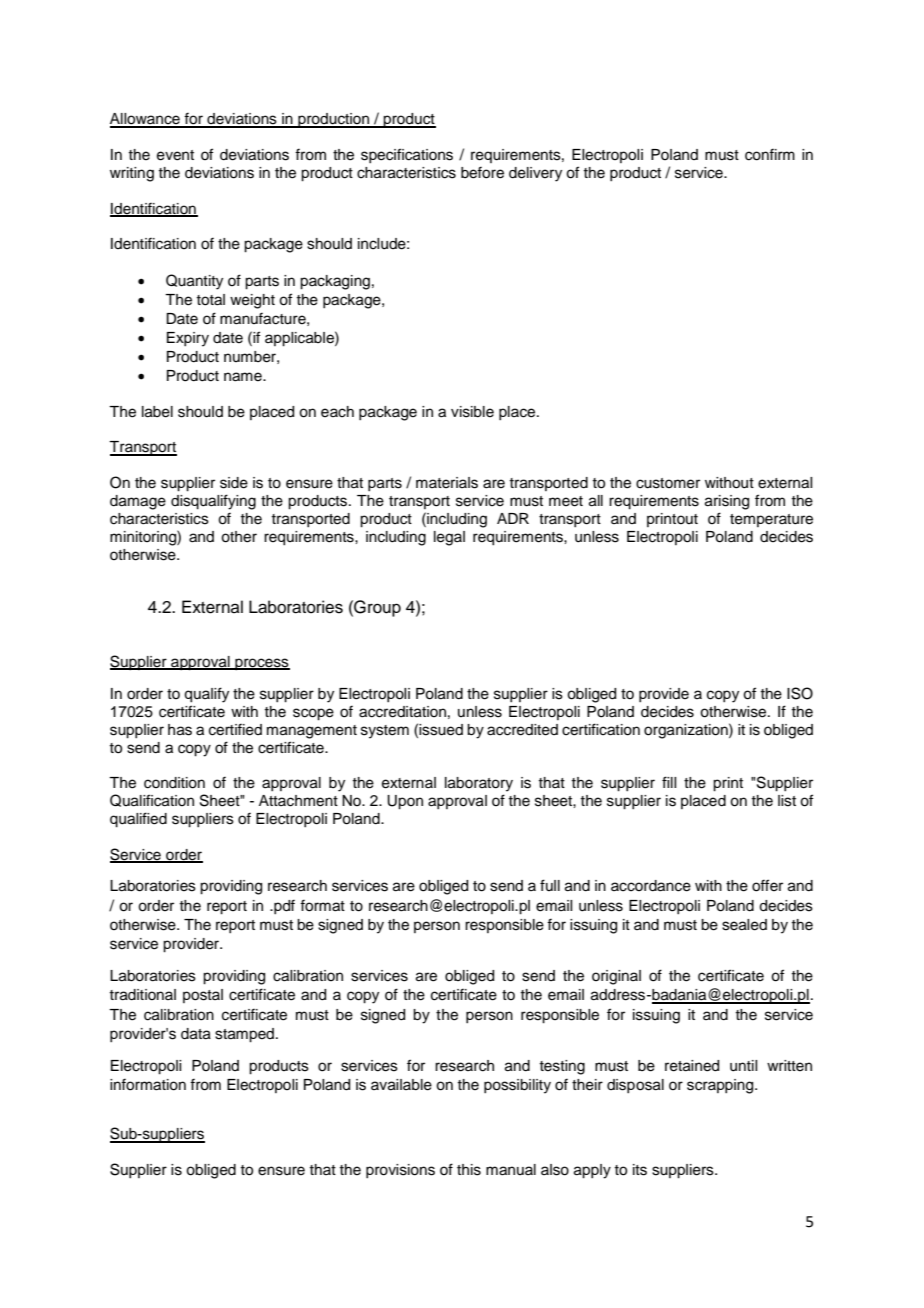 Image resolution: width=924 pixels, height=1308 pixels. What do you see at coordinates (482, 172) in the document?
I see `before` at bounding box center [482, 172].
